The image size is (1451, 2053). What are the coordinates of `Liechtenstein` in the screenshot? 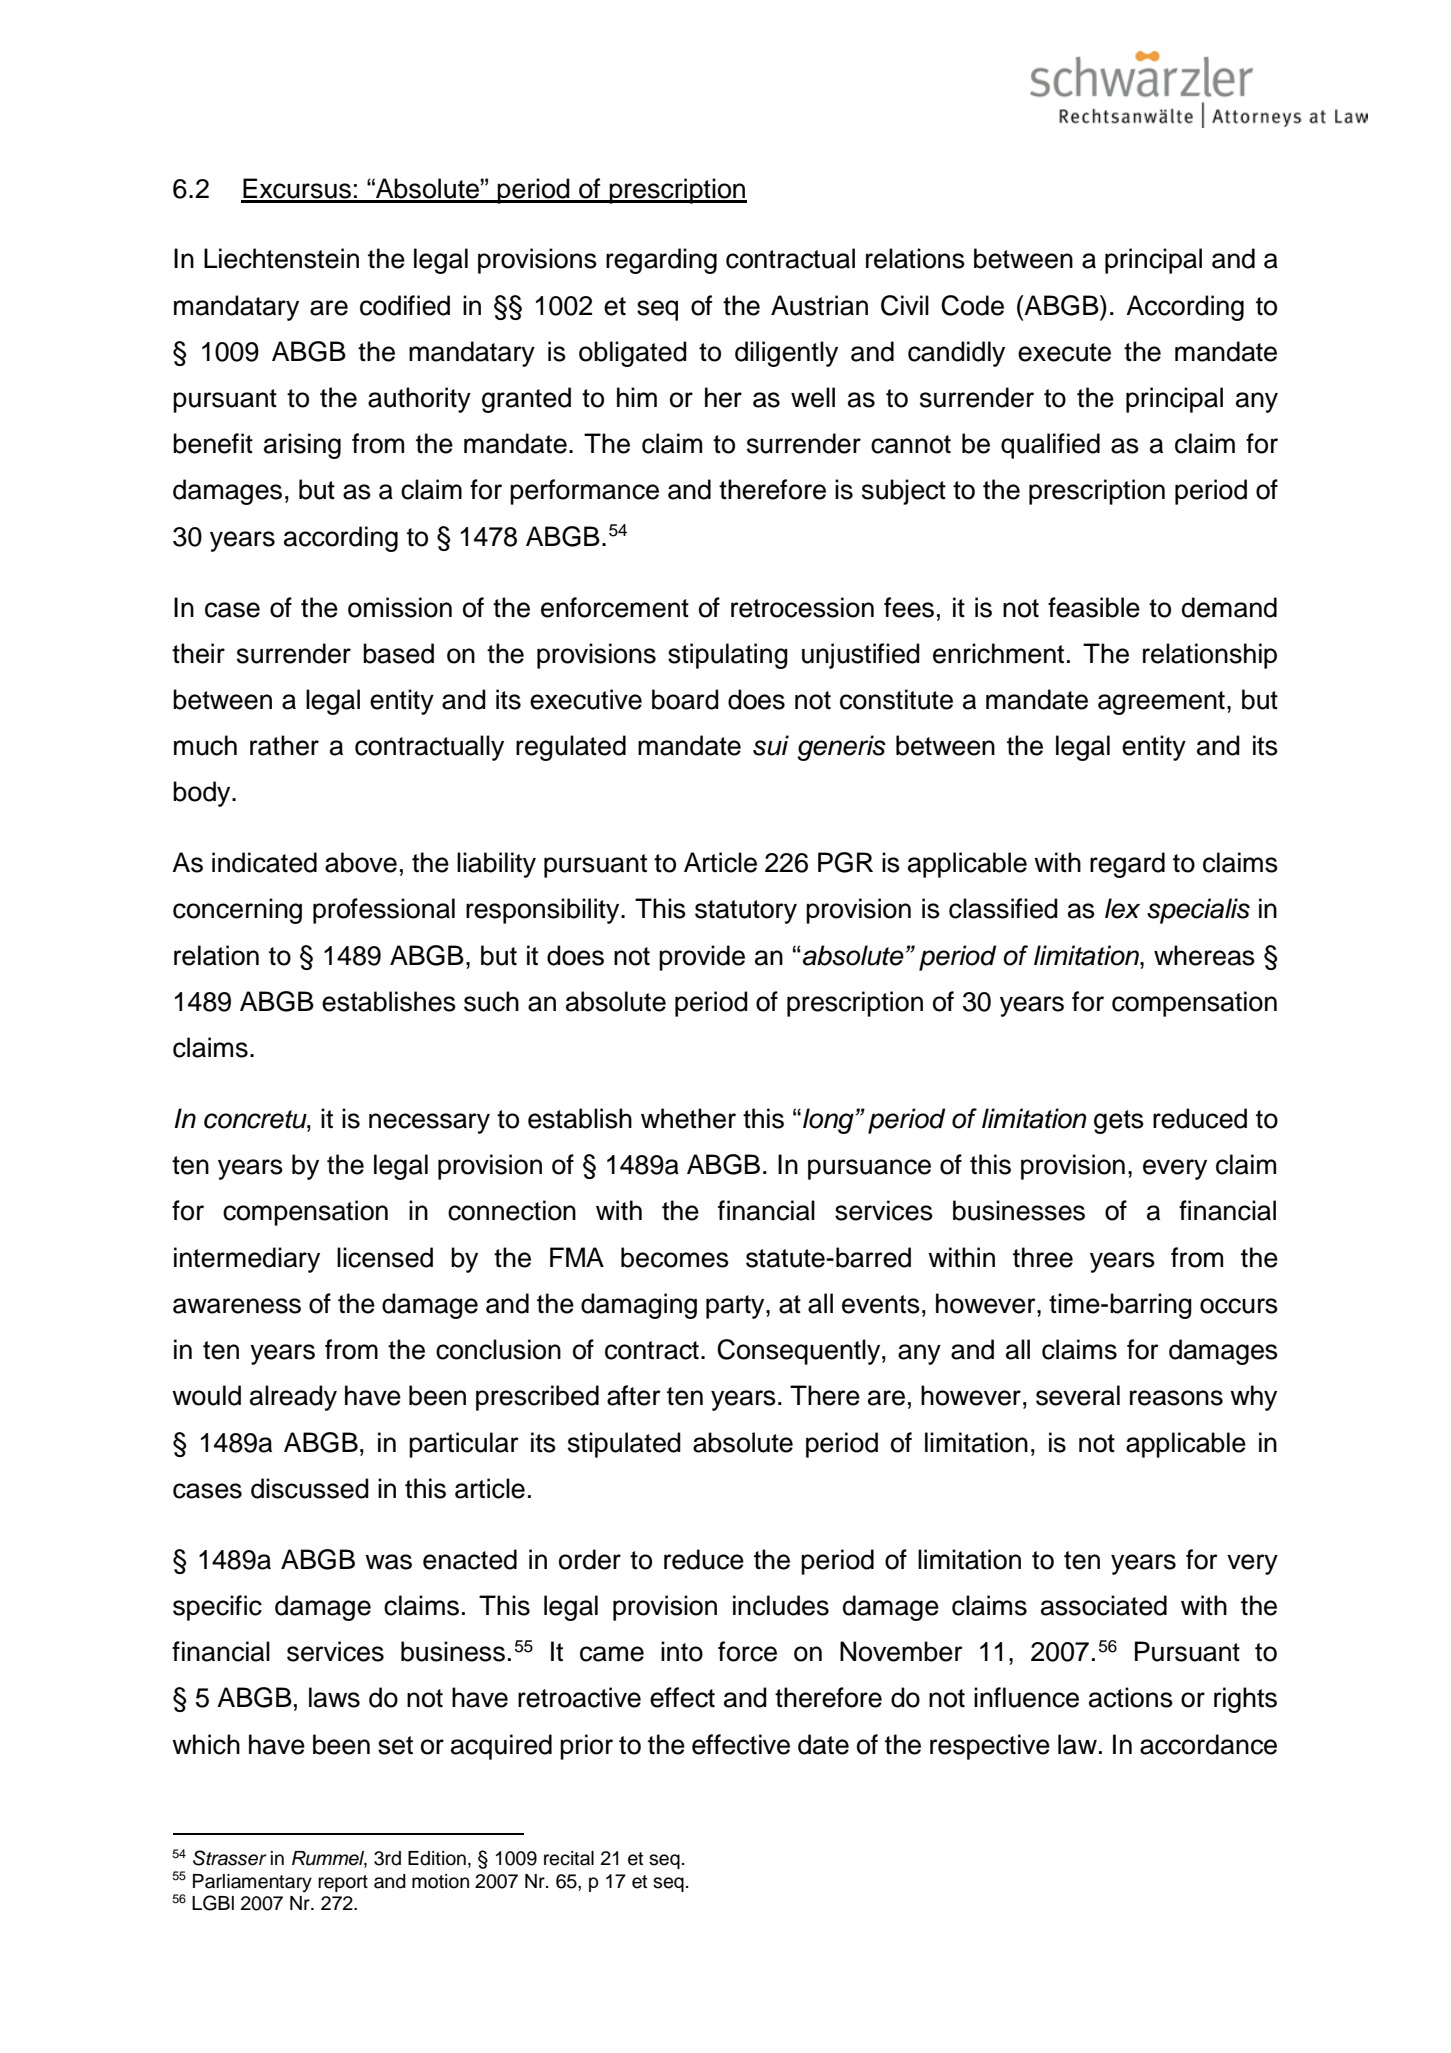 It's located at (281, 258).
